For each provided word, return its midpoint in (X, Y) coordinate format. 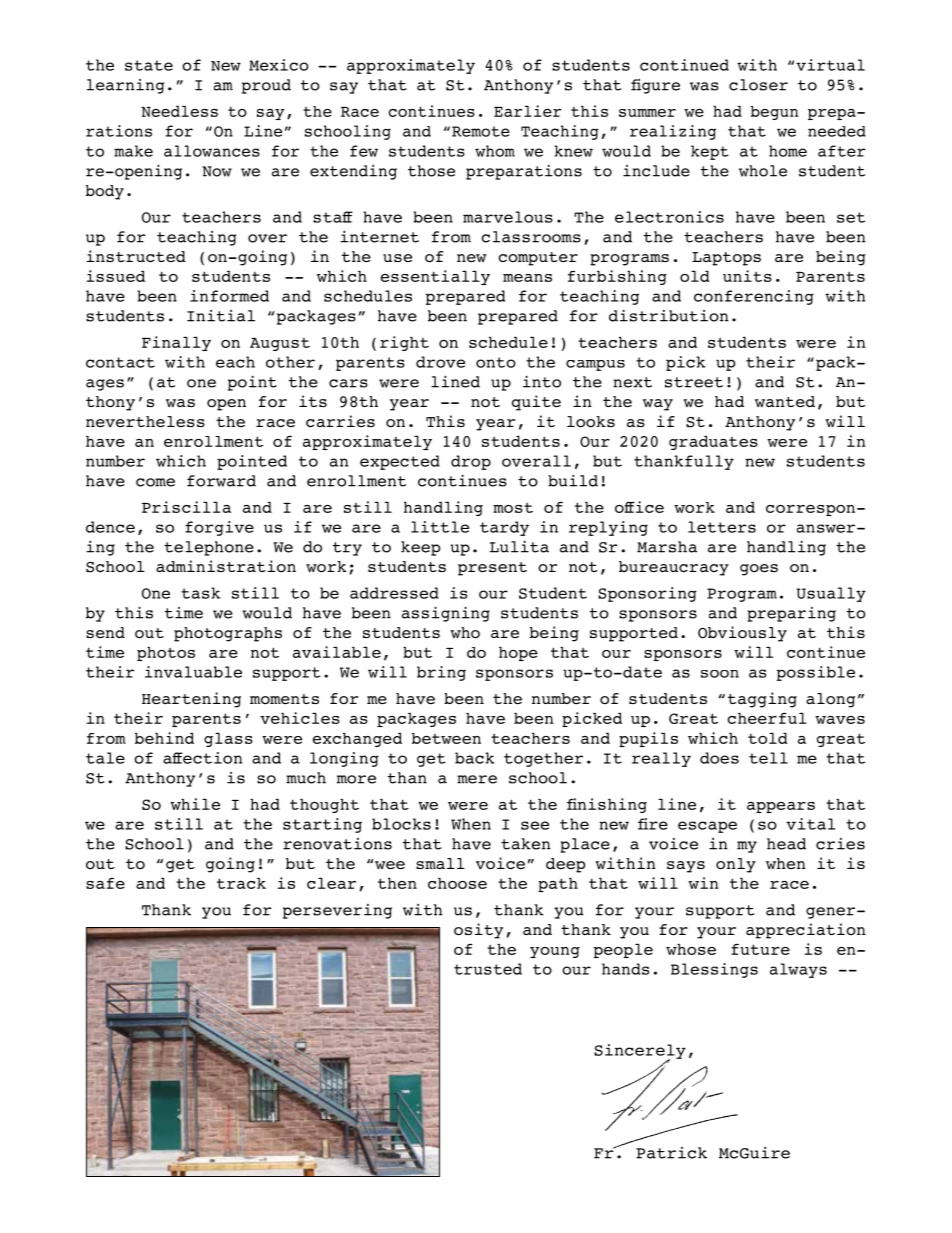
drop (471, 462)
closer (758, 85)
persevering (337, 911)
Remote (481, 131)
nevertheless (145, 421)
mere (477, 779)
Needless (179, 111)
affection (202, 758)
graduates (713, 442)
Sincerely (640, 1052)
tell (768, 758)
